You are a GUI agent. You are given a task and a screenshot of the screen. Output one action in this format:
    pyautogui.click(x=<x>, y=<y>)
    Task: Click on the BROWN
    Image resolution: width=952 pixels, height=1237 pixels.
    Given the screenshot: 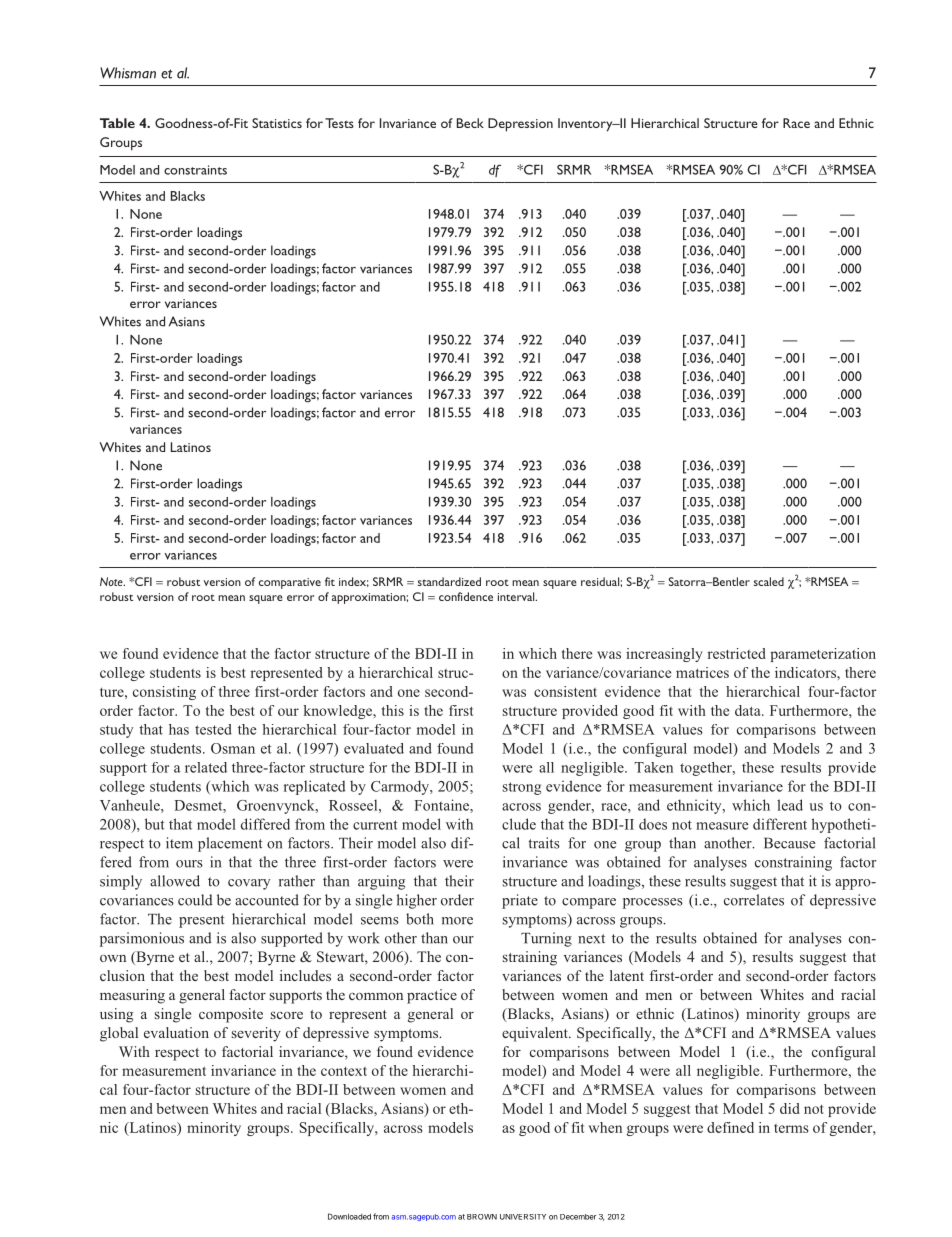 What is the action you would take?
    pyautogui.click(x=482, y=1217)
